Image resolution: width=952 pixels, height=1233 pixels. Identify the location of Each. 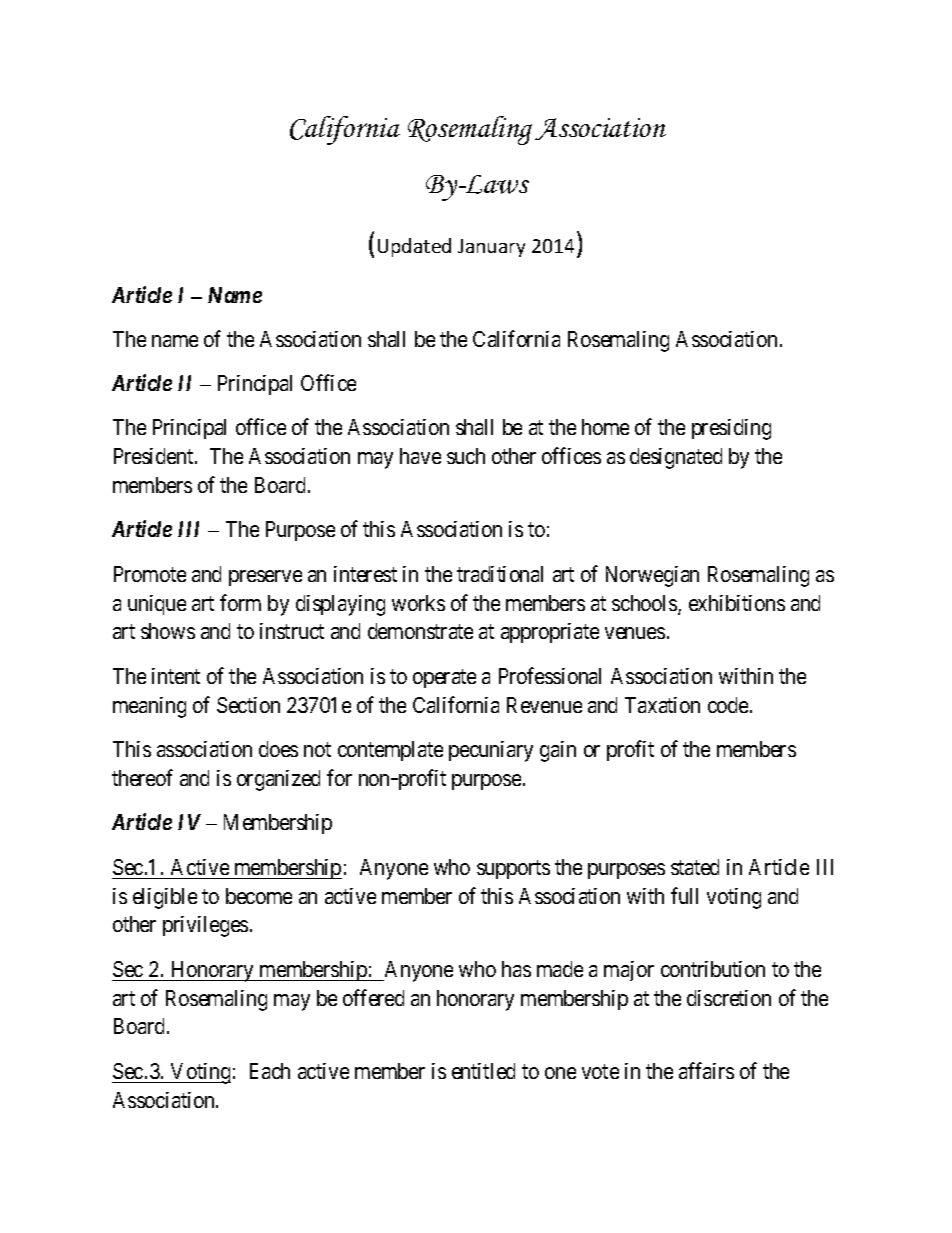
(270, 1071).
